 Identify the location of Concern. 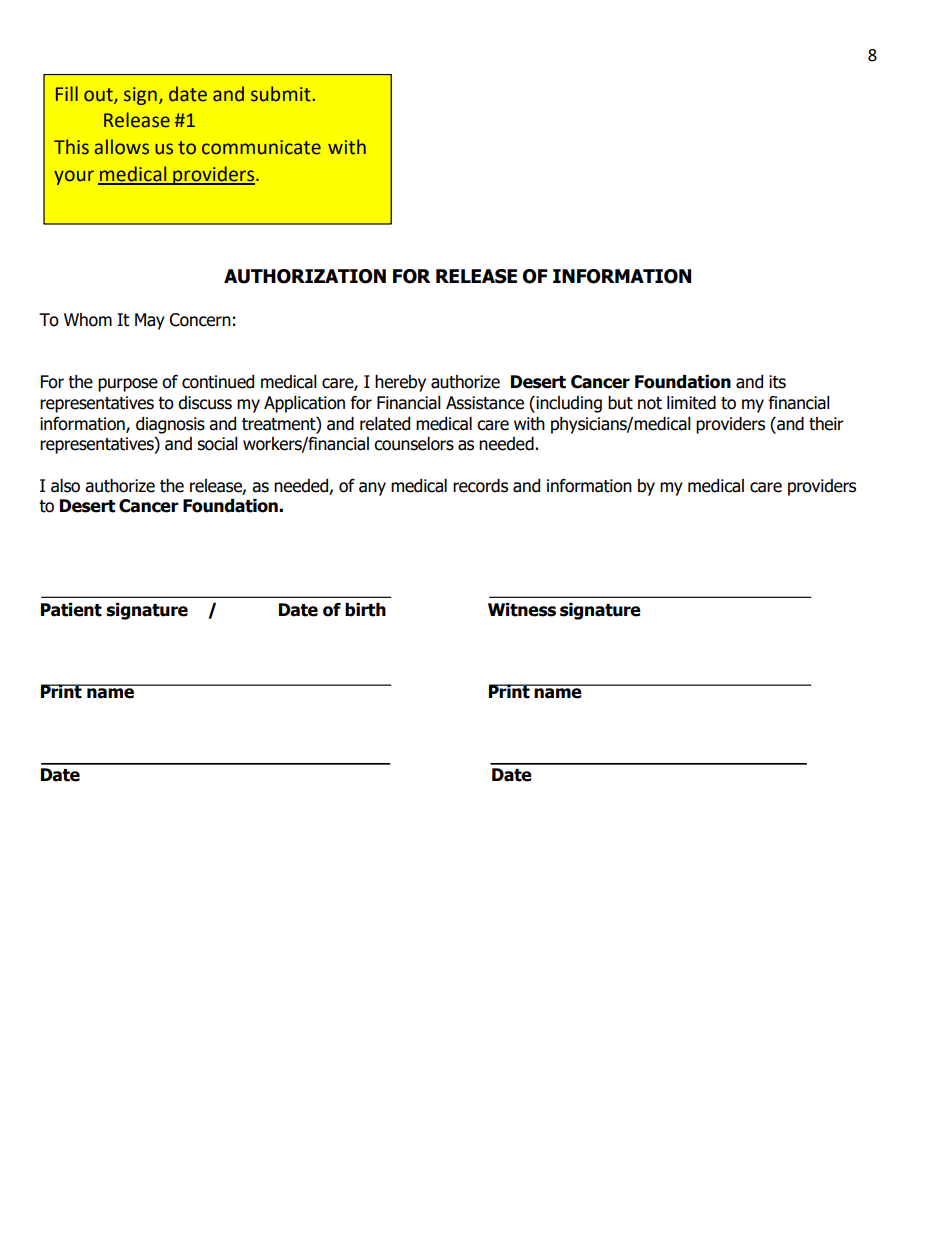
(200, 320).
